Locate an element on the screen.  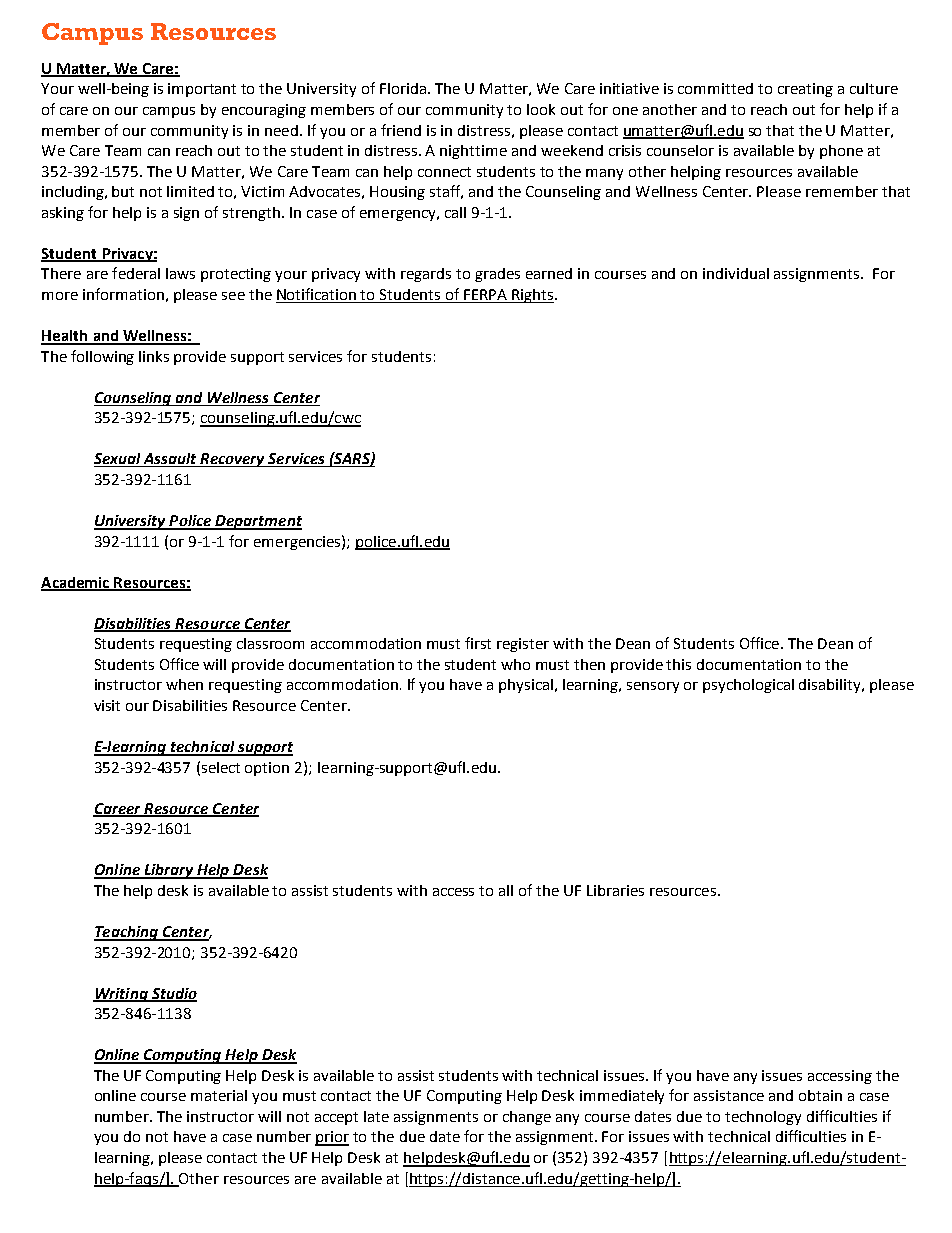
links is located at coordinates (154, 356).
